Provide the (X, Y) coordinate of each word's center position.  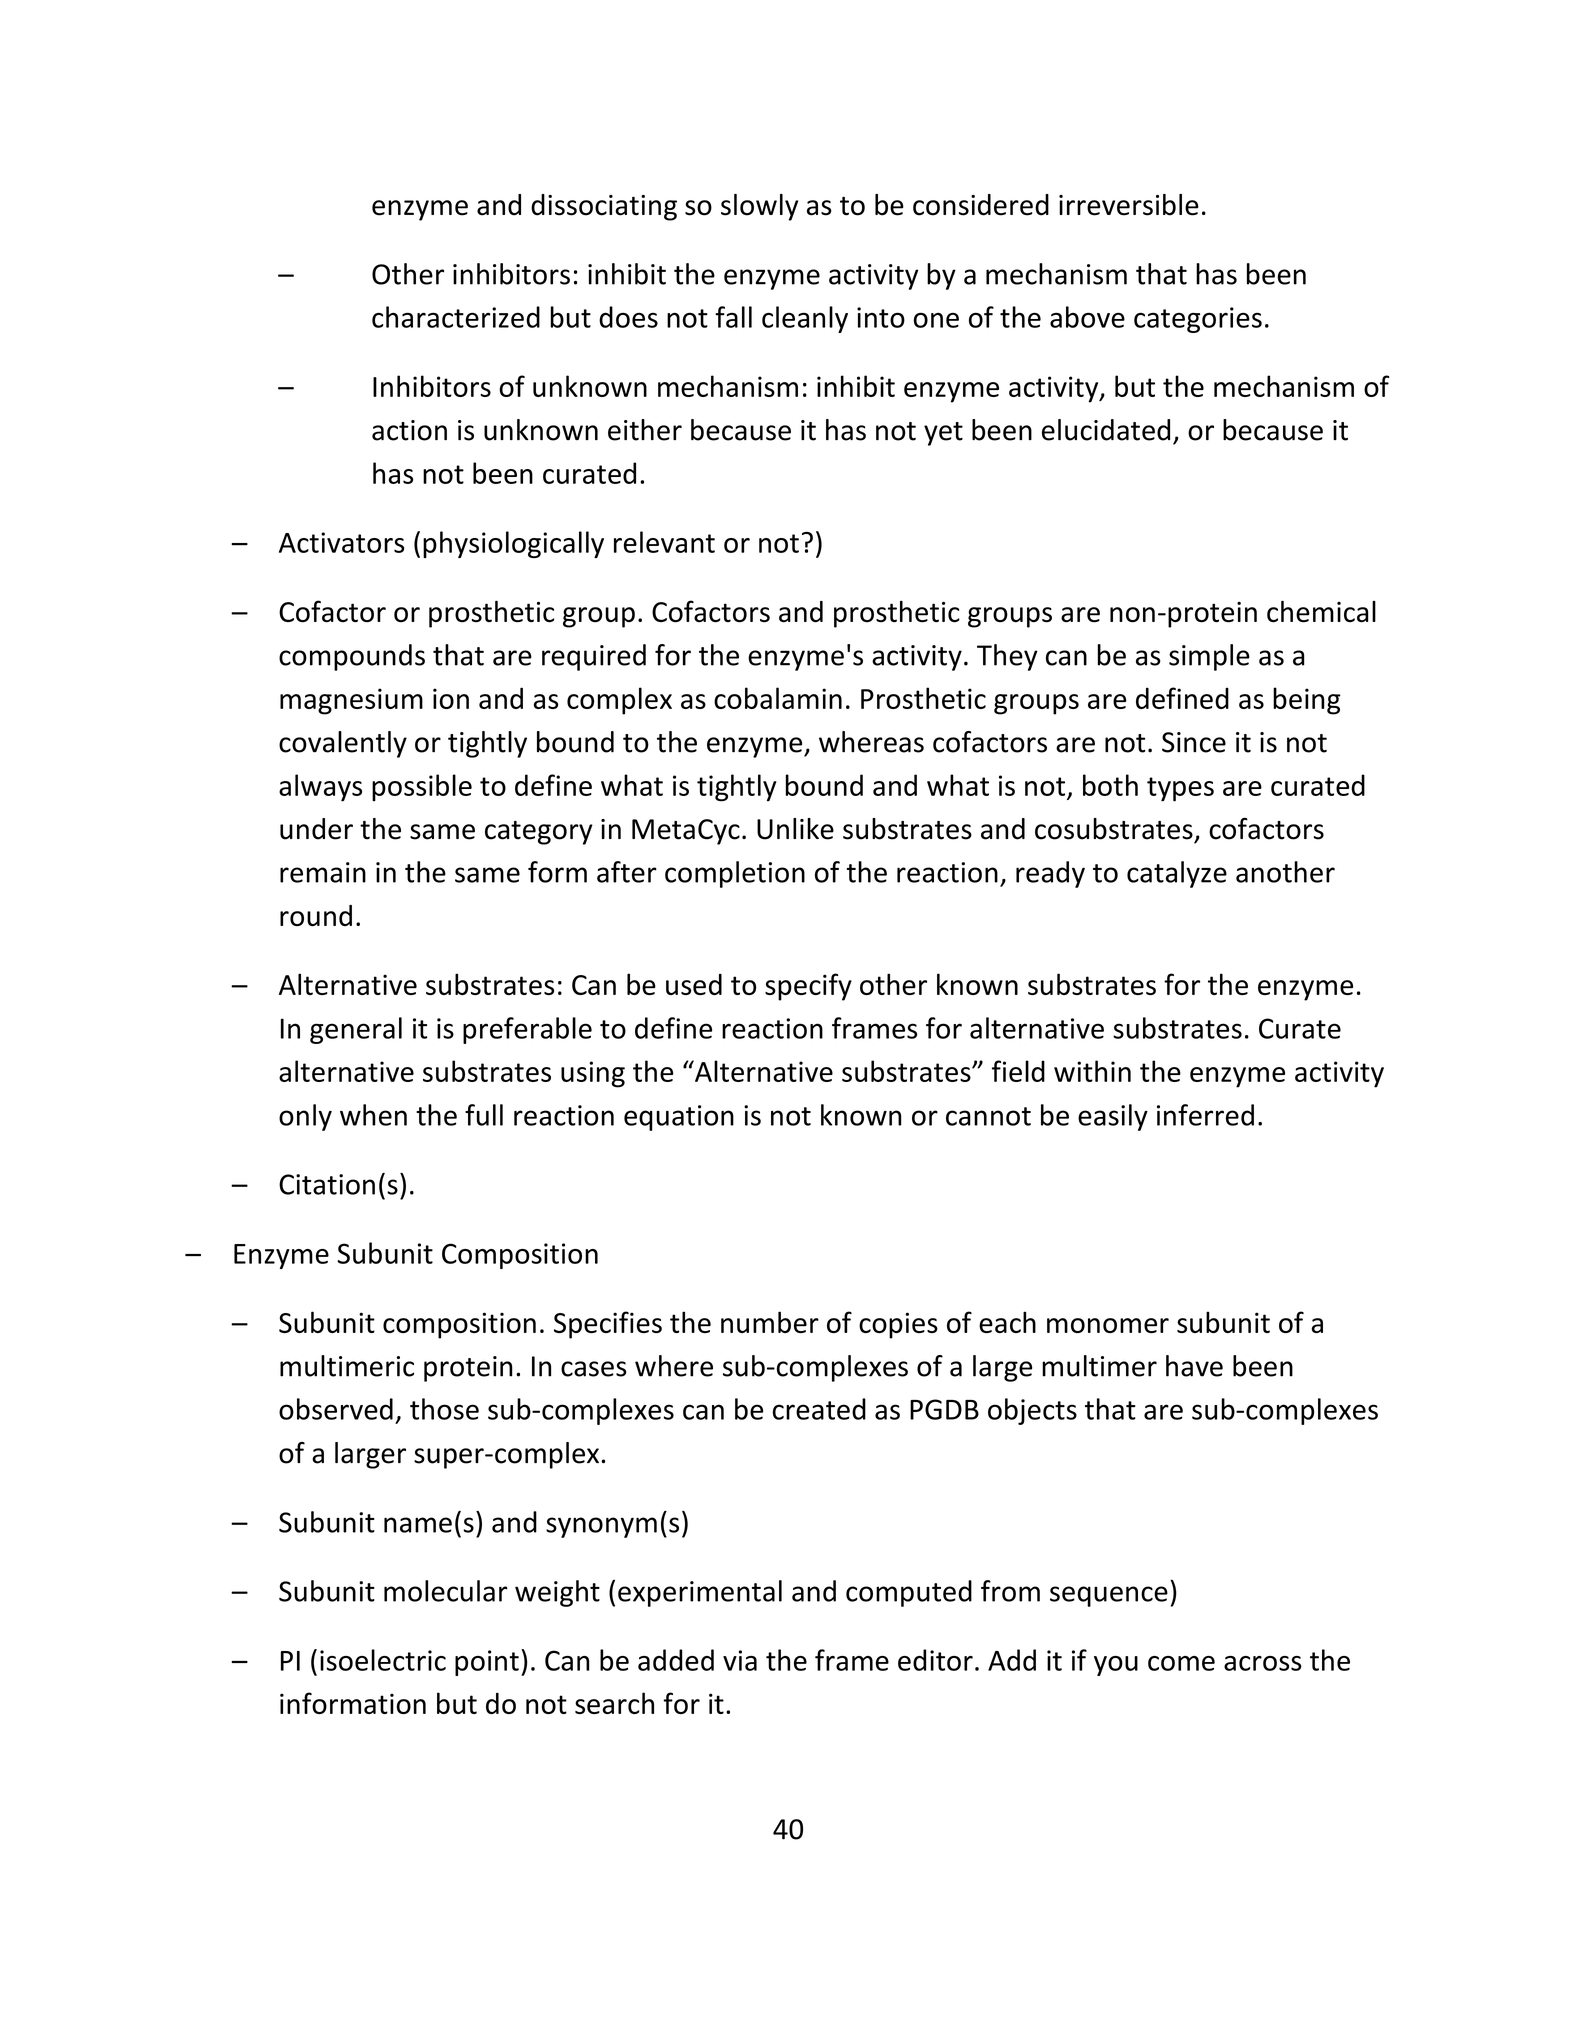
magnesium (351, 701)
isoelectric (383, 1660)
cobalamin (778, 698)
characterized (456, 317)
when (373, 1115)
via (740, 1660)
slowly (759, 207)
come (1181, 1663)
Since (1194, 742)
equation (679, 1118)
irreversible (1129, 205)
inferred (1205, 1115)
